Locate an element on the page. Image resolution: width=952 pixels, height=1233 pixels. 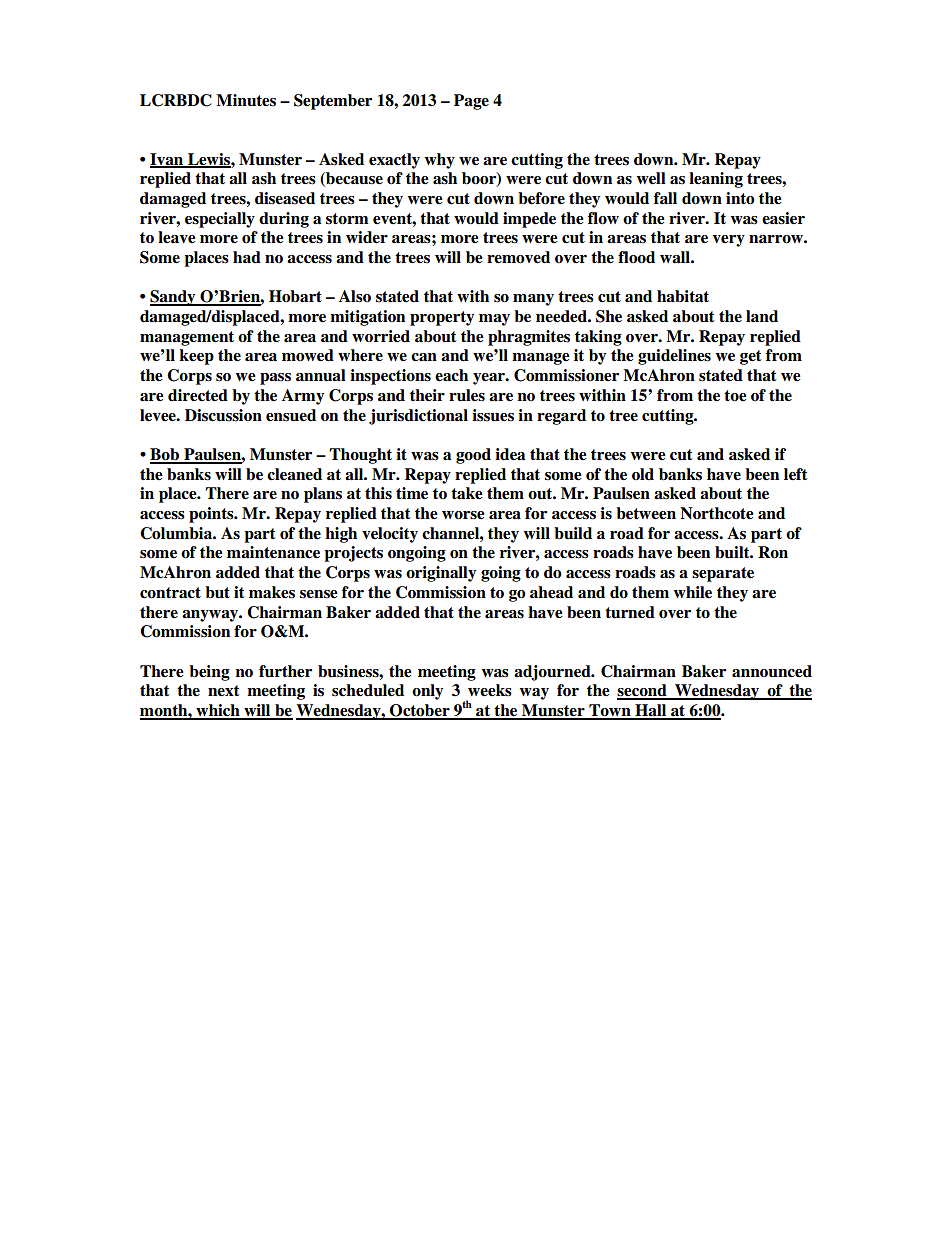
Page is located at coordinates (471, 102).
